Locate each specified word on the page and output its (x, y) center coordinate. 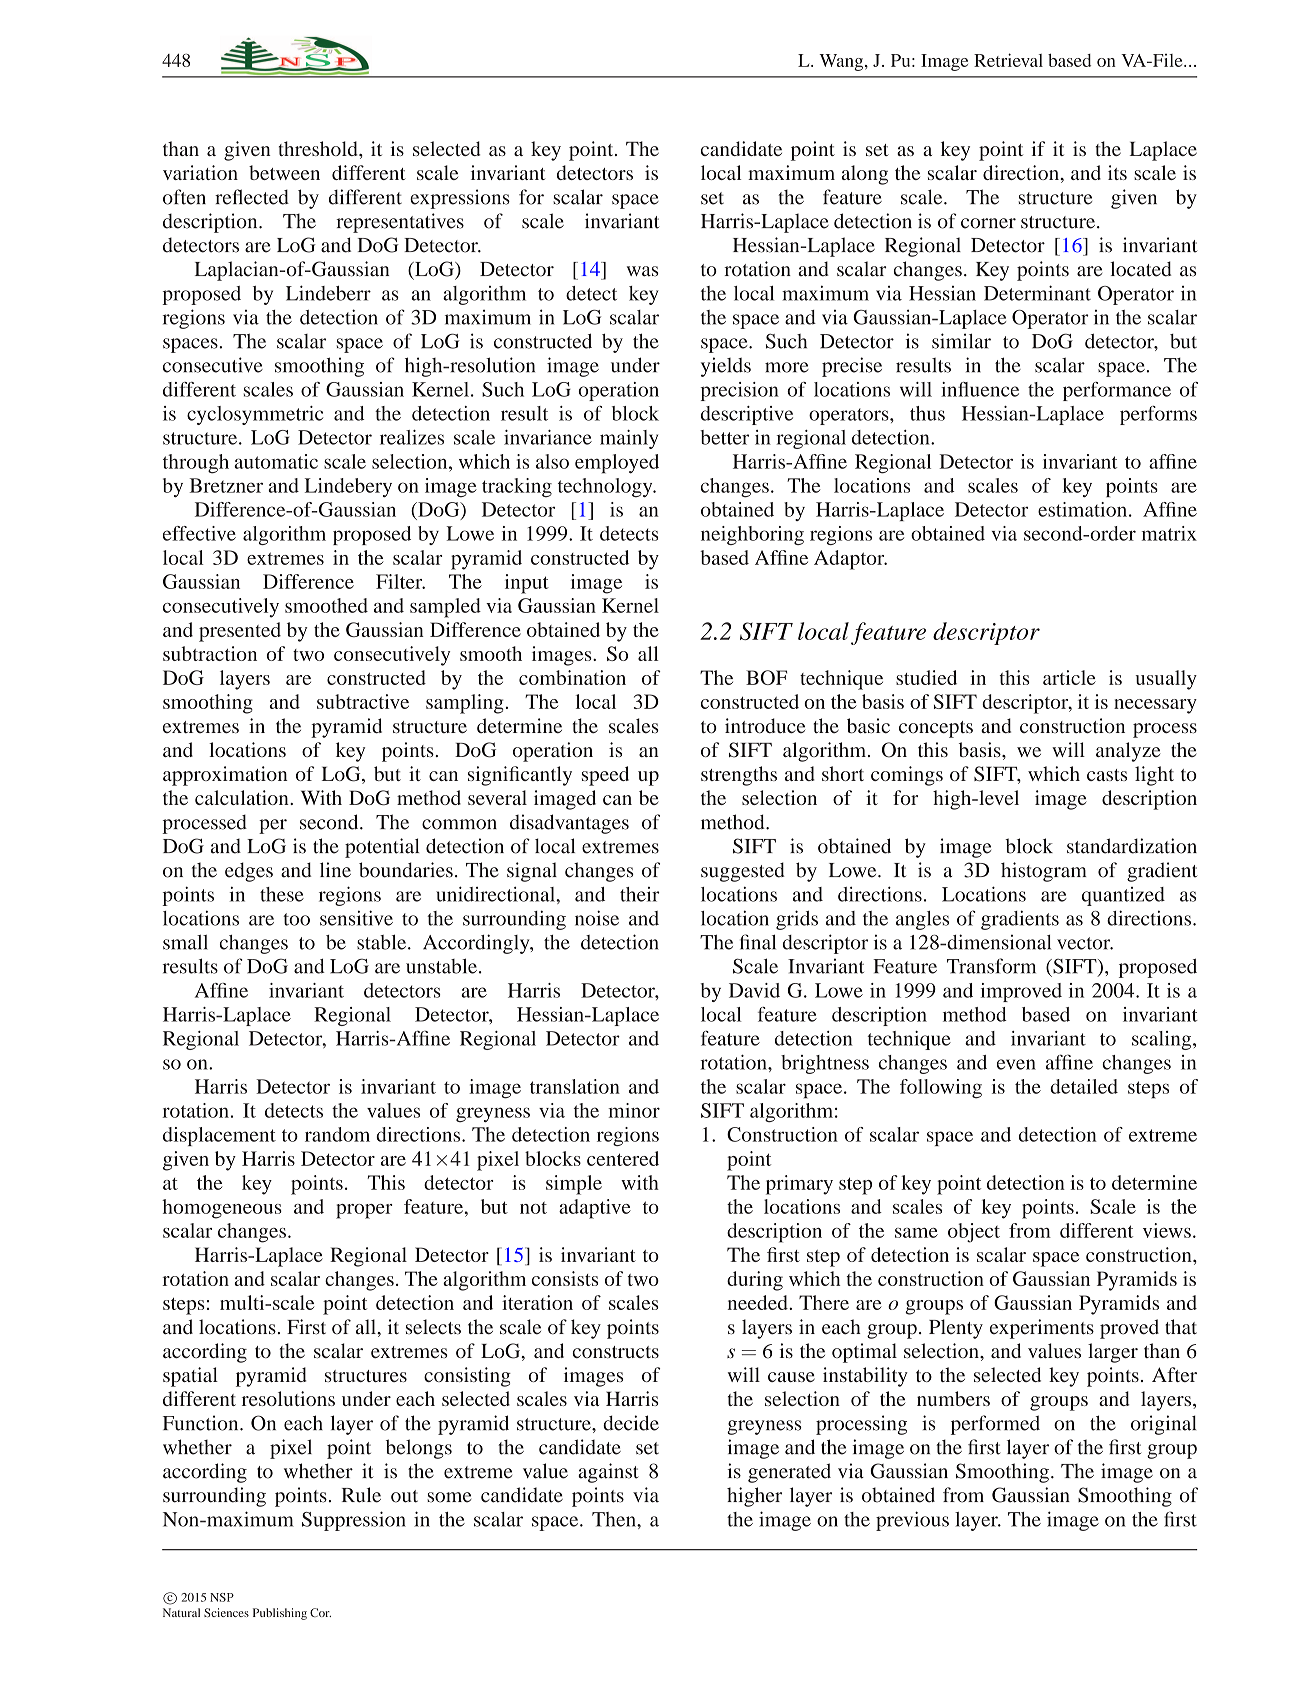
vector (1085, 943)
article (1069, 677)
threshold (319, 148)
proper (364, 1211)
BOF (766, 677)
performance (1117, 391)
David (754, 990)
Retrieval (1008, 60)
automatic (276, 461)
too (296, 919)
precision (740, 391)
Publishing (280, 1614)
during (755, 1281)
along (865, 175)
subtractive (363, 701)
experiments (1042, 1329)
